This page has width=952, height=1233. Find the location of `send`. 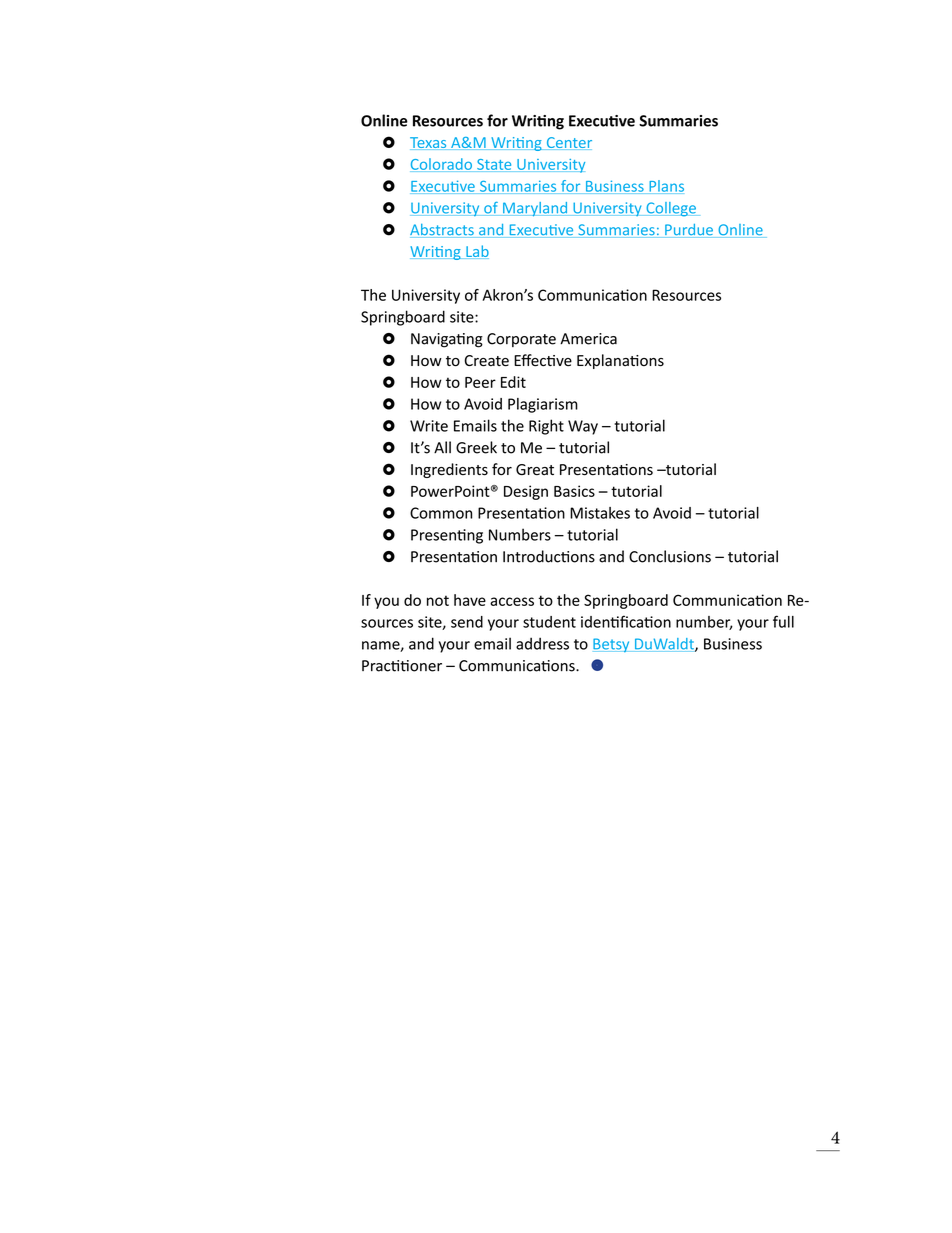

send is located at coordinates (467, 622).
